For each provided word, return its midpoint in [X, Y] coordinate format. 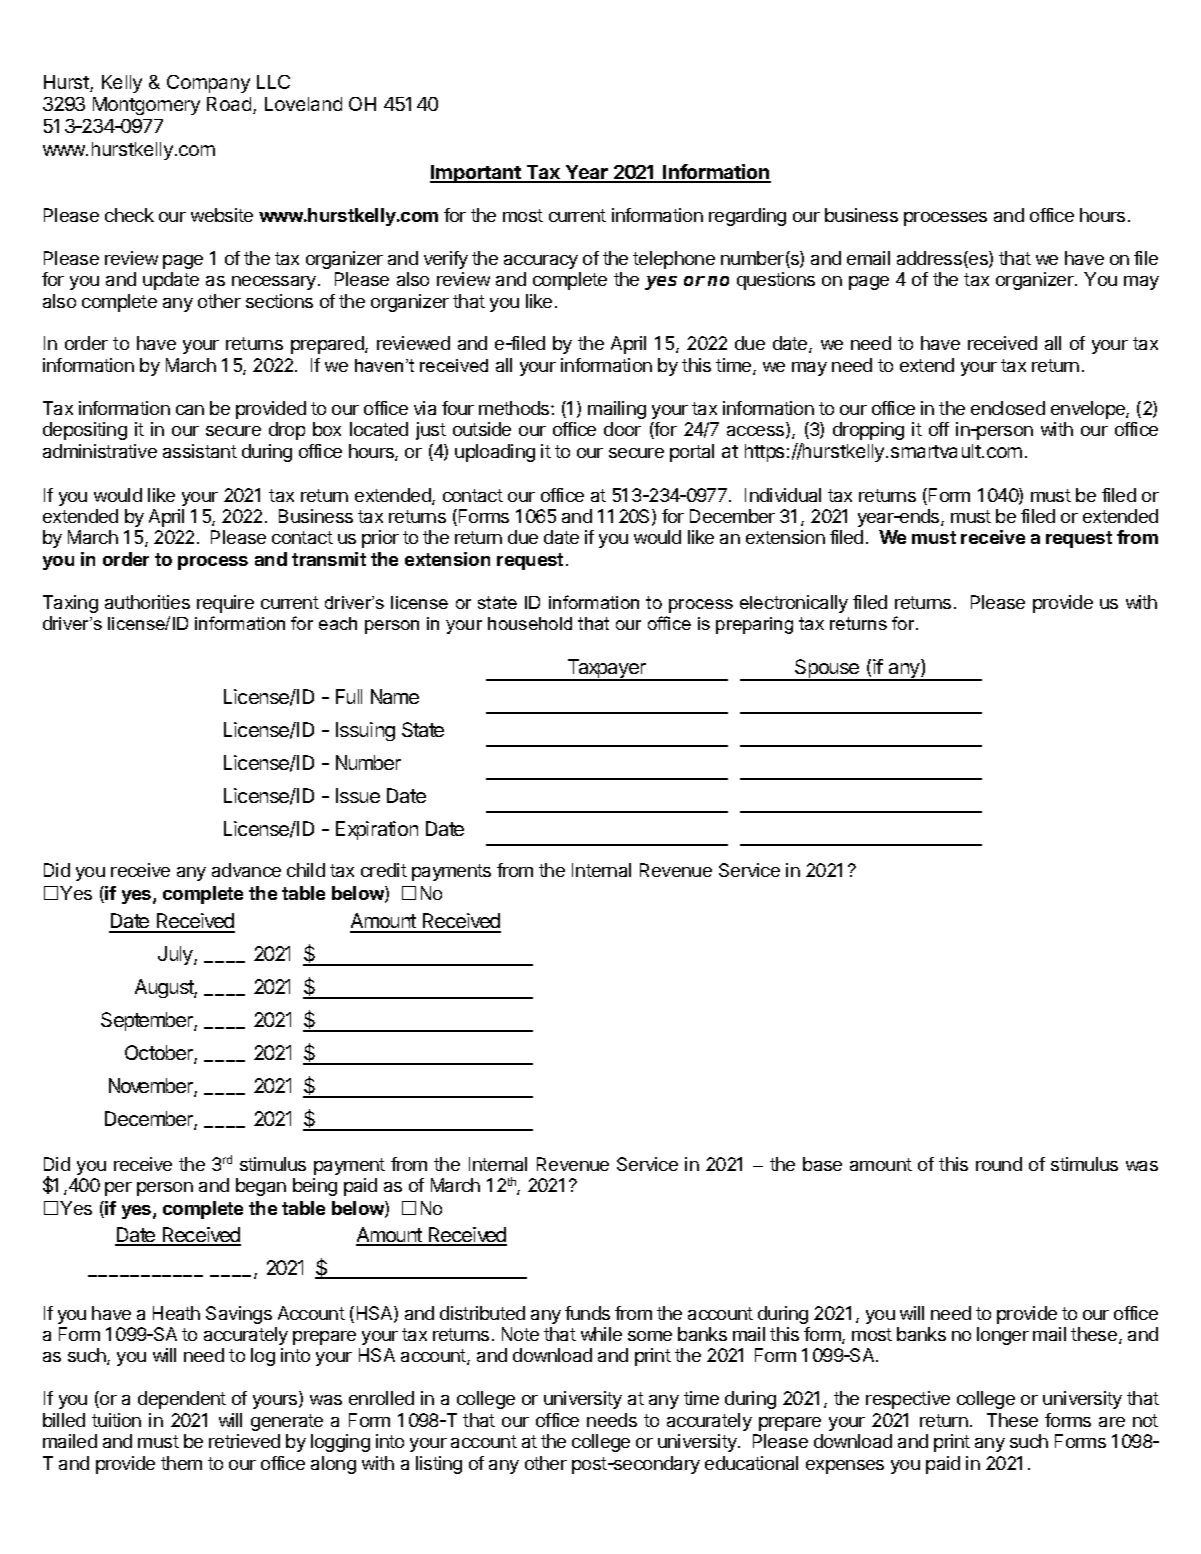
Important [476, 174]
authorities [147, 602]
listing [439, 1465]
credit [384, 870]
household [530, 623]
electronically [794, 604]
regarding [747, 217]
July [176, 955]
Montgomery [146, 106]
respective [908, 1400]
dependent [182, 1400]
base [822, 1164]
